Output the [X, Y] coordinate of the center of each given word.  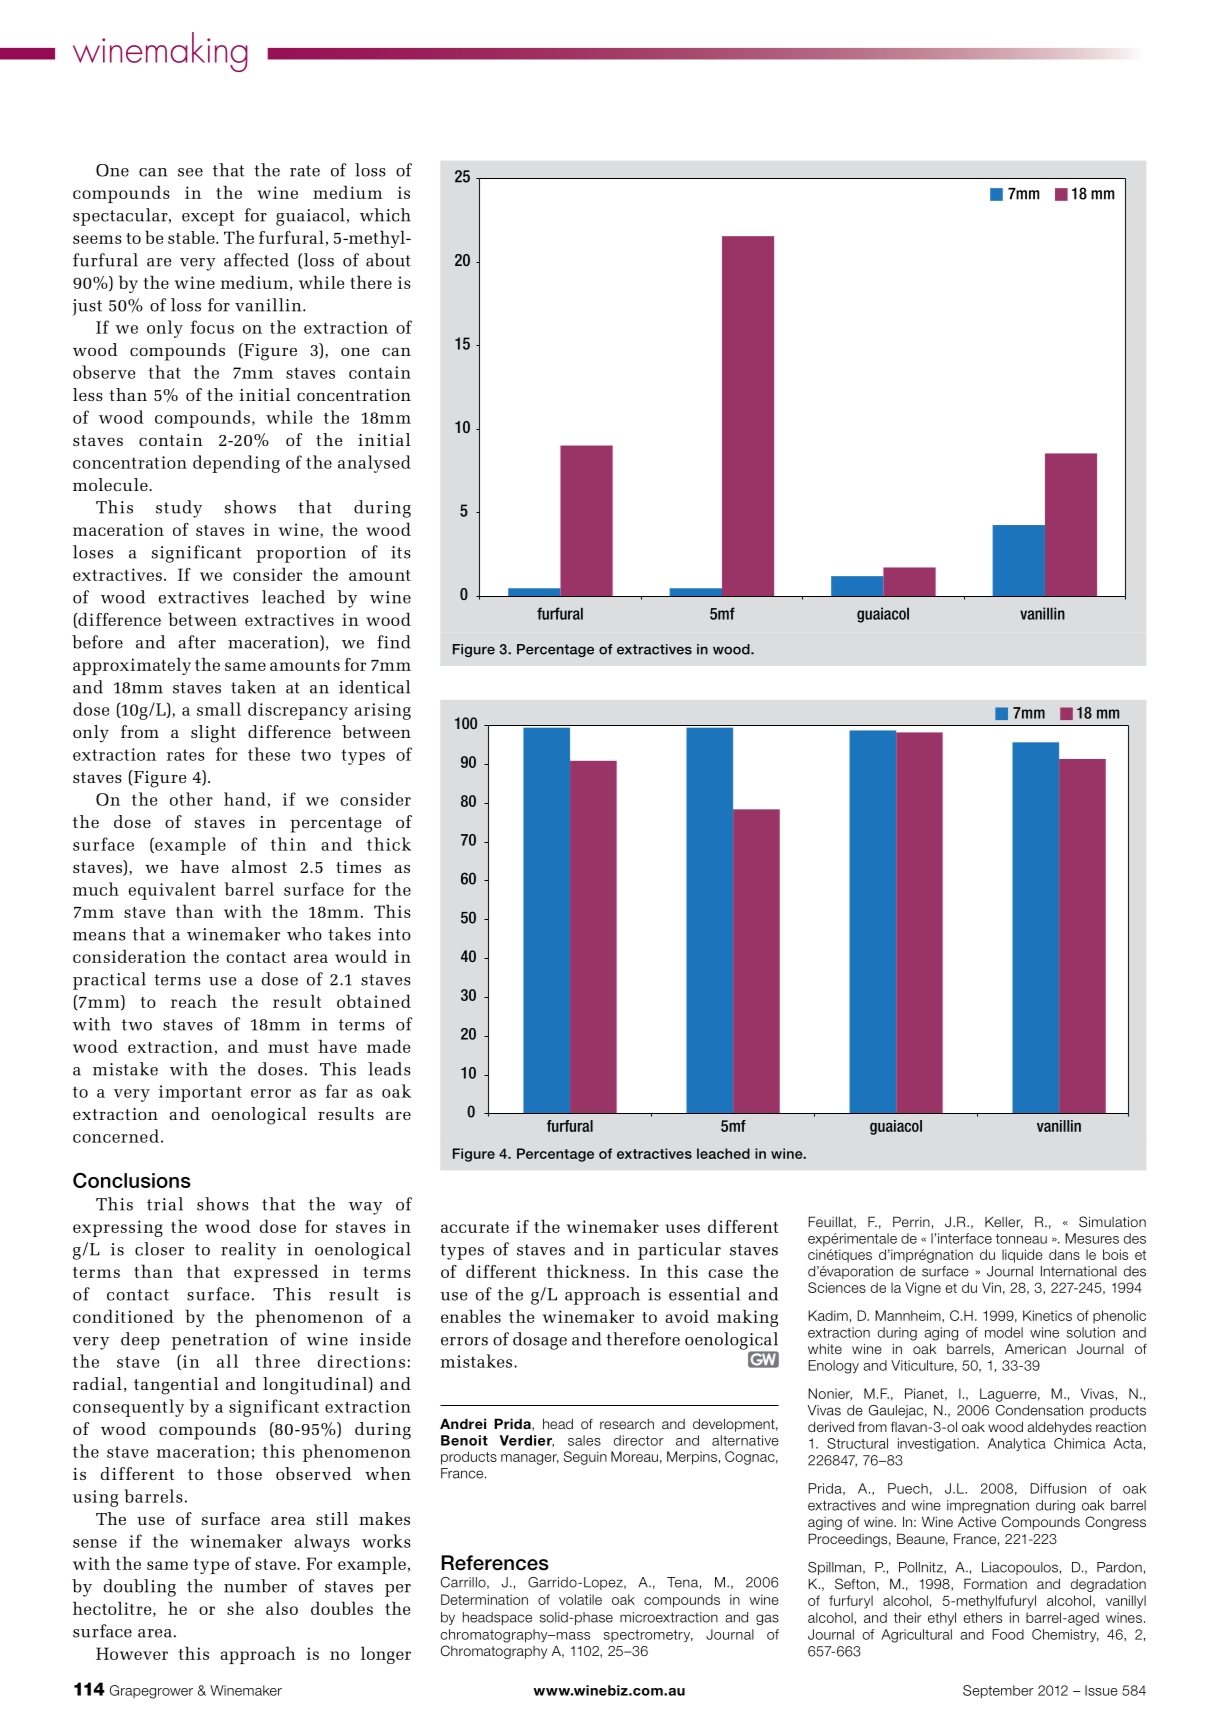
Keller [1004, 1223]
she [240, 1608]
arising [382, 711]
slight [213, 734]
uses [682, 1228]
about [388, 260]
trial [165, 1204]
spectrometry [648, 1636]
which [385, 215]
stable [192, 237]
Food [1008, 1634]
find [394, 642]
